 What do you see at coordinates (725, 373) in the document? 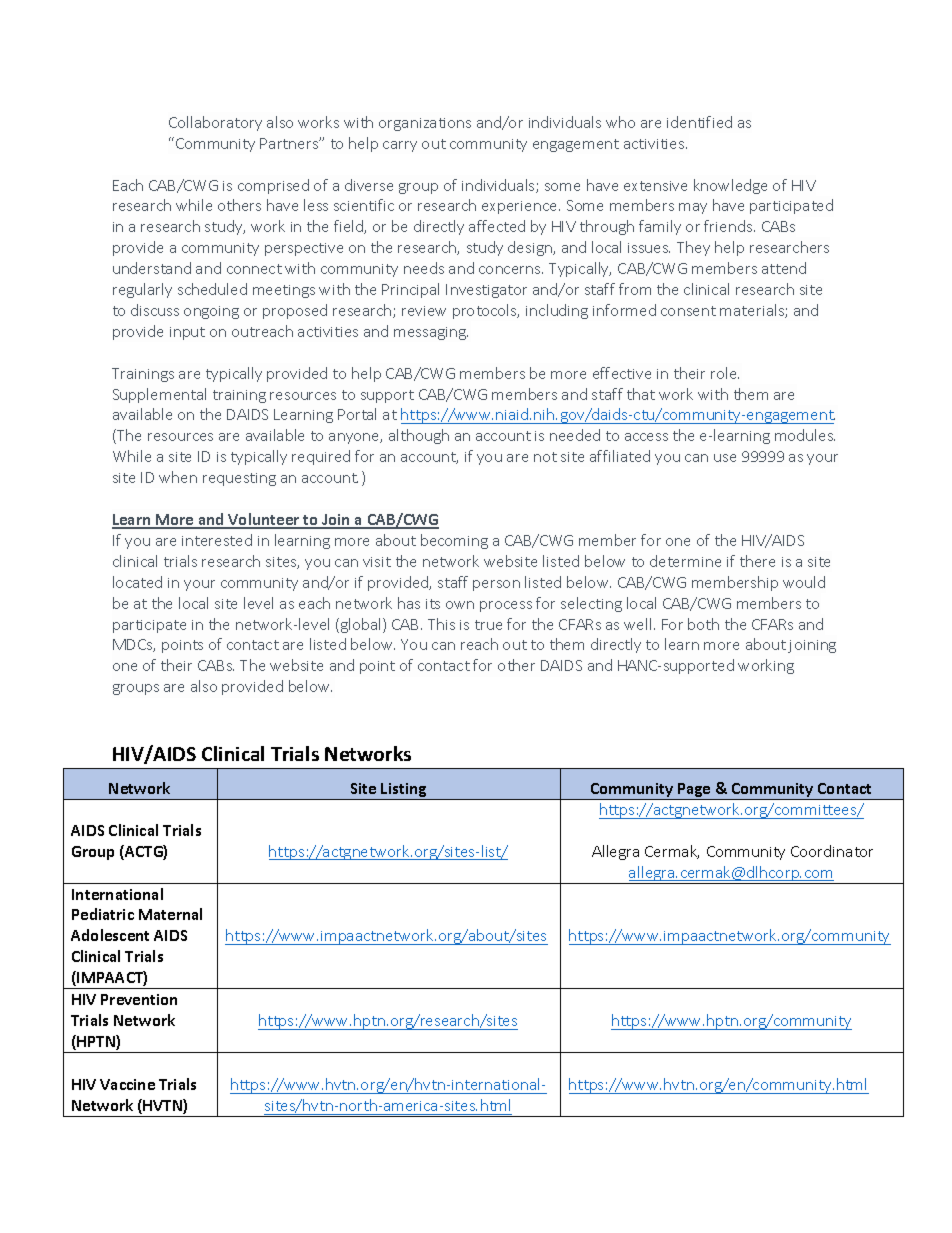
I see `role` at bounding box center [725, 373].
